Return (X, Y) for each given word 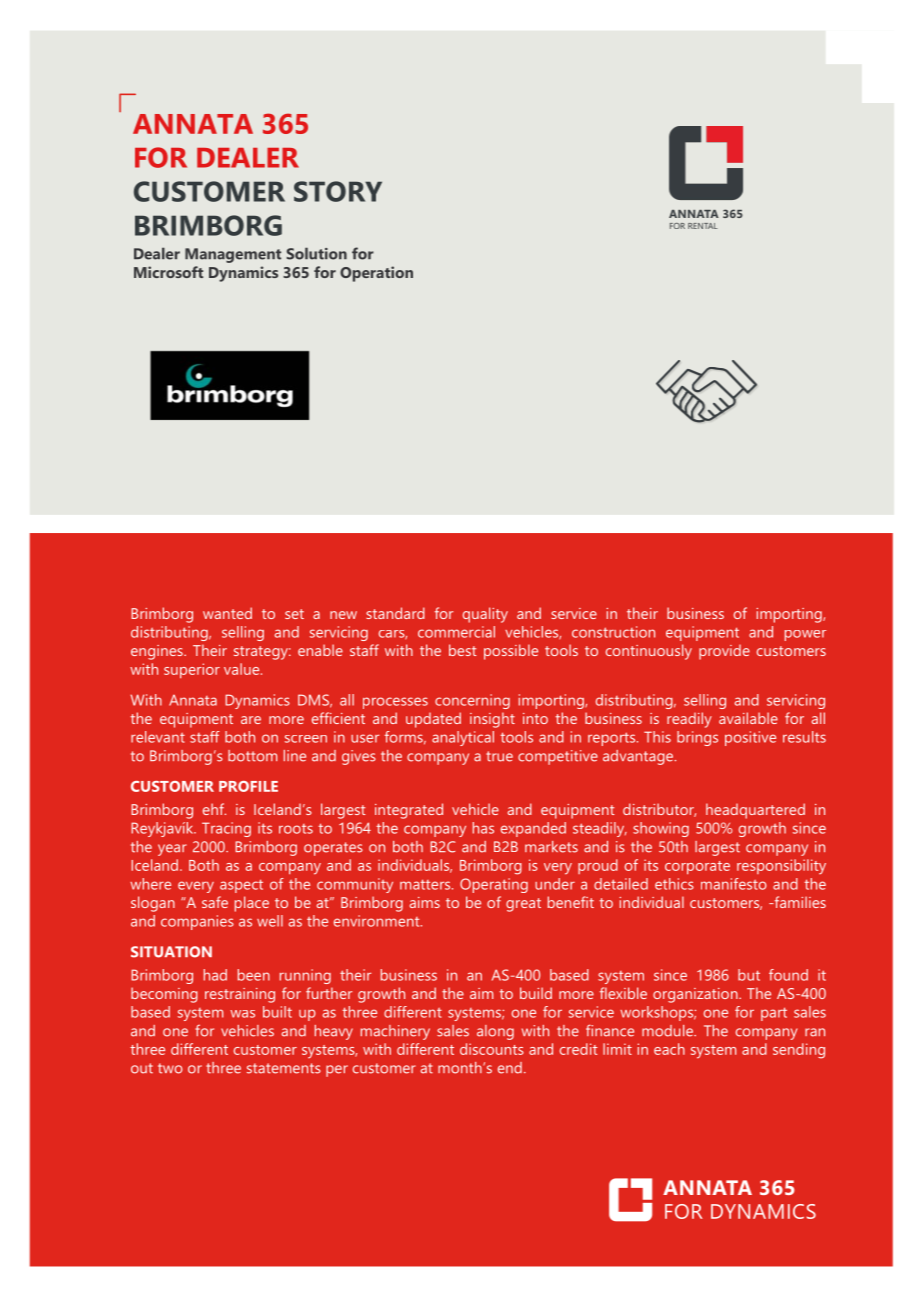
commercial (456, 632)
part (774, 1014)
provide (724, 652)
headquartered (755, 811)
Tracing (226, 829)
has (483, 828)
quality (485, 615)
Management (233, 255)
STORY (338, 191)
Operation (376, 274)
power (805, 635)
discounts (492, 1049)
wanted (227, 613)
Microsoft (168, 272)
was (242, 1014)
